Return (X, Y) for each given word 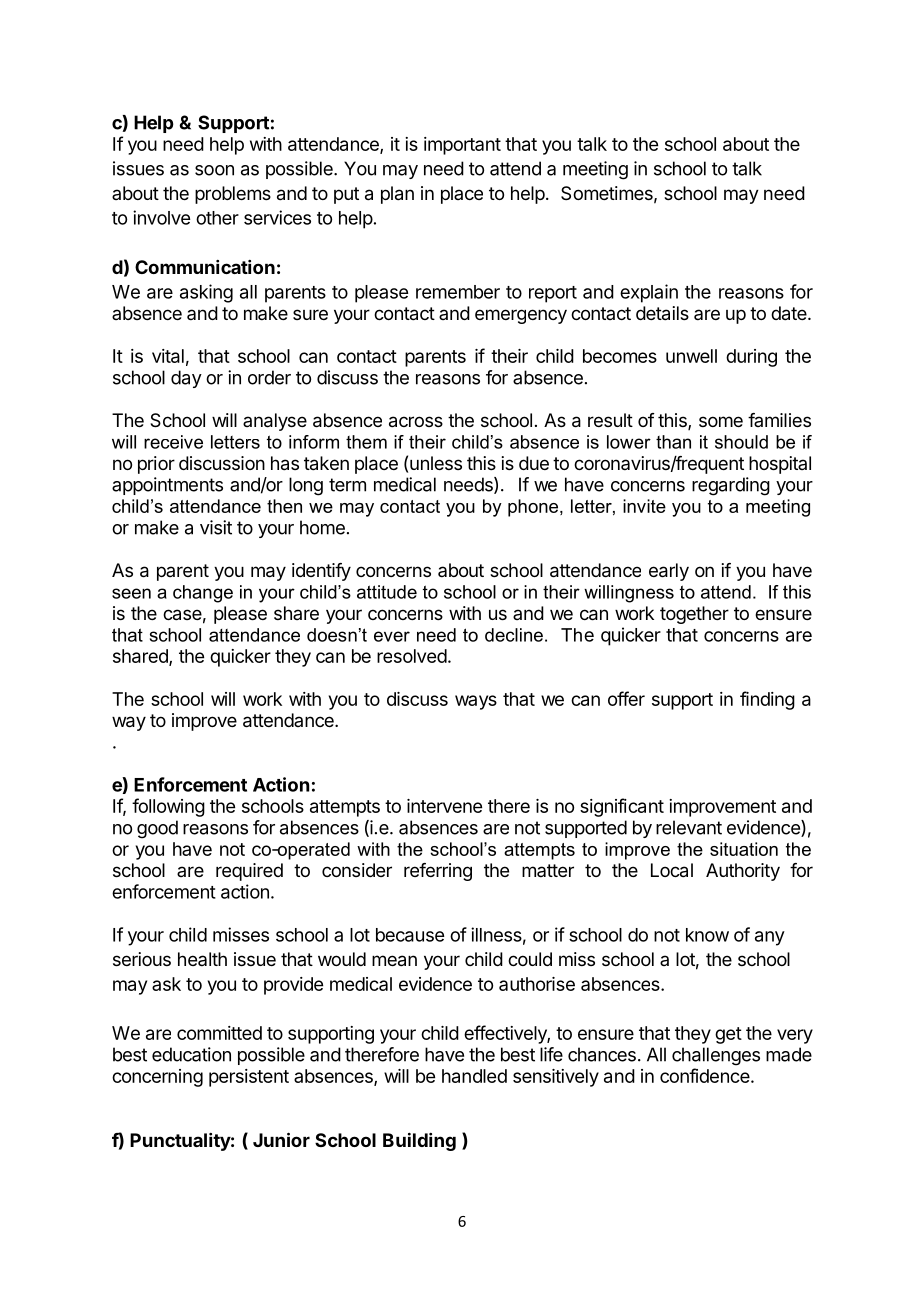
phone (534, 508)
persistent (249, 1078)
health (202, 959)
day (186, 379)
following (168, 807)
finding (767, 700)
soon (214, 170)
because (410, 935)
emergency (521, 316)
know (707, 935)
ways (476, 702)
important (462, 146)
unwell (691, 356)
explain (649, 293)
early (669, 572)
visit (216, 527)
